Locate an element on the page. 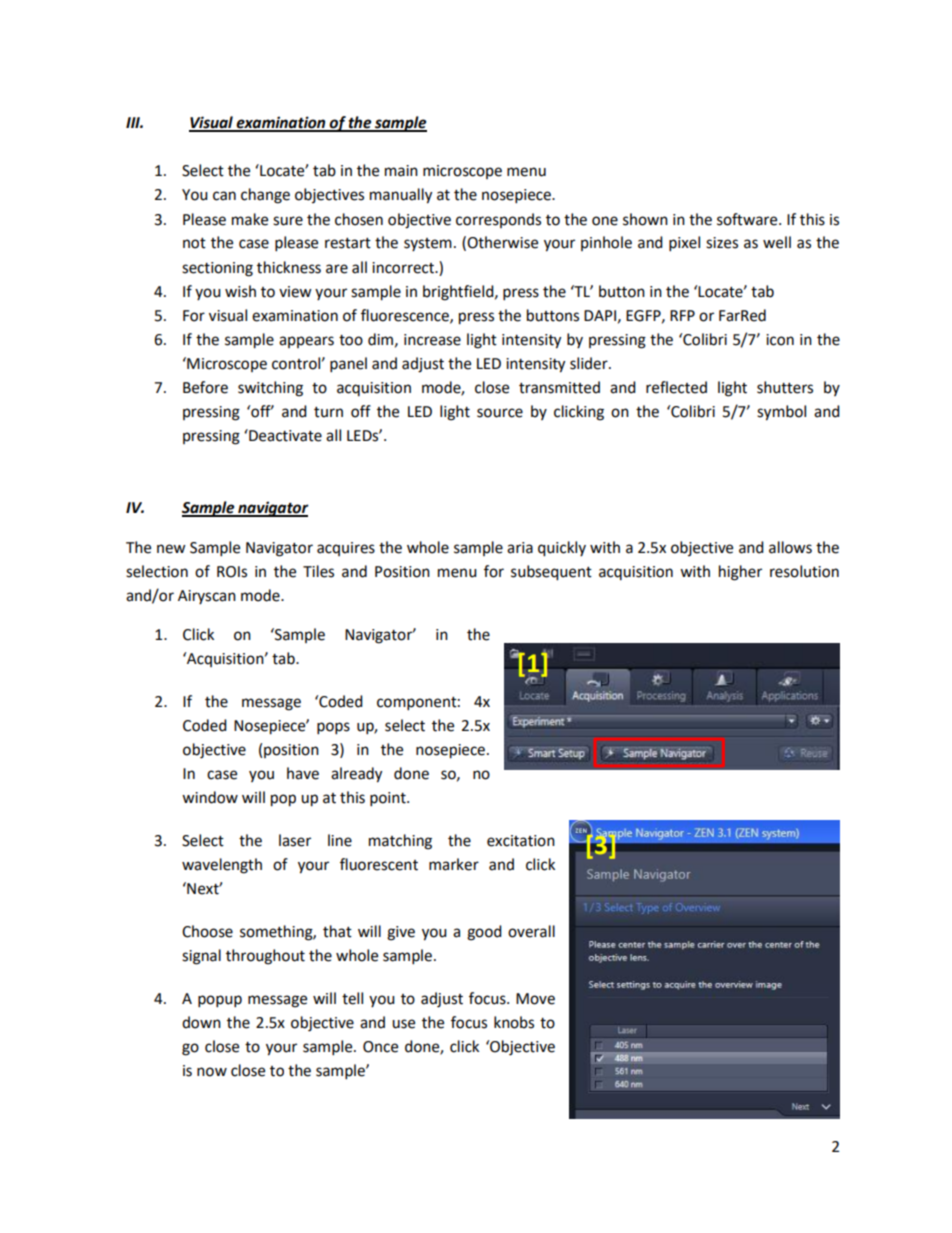  source is located at coordinates (500, 413).
